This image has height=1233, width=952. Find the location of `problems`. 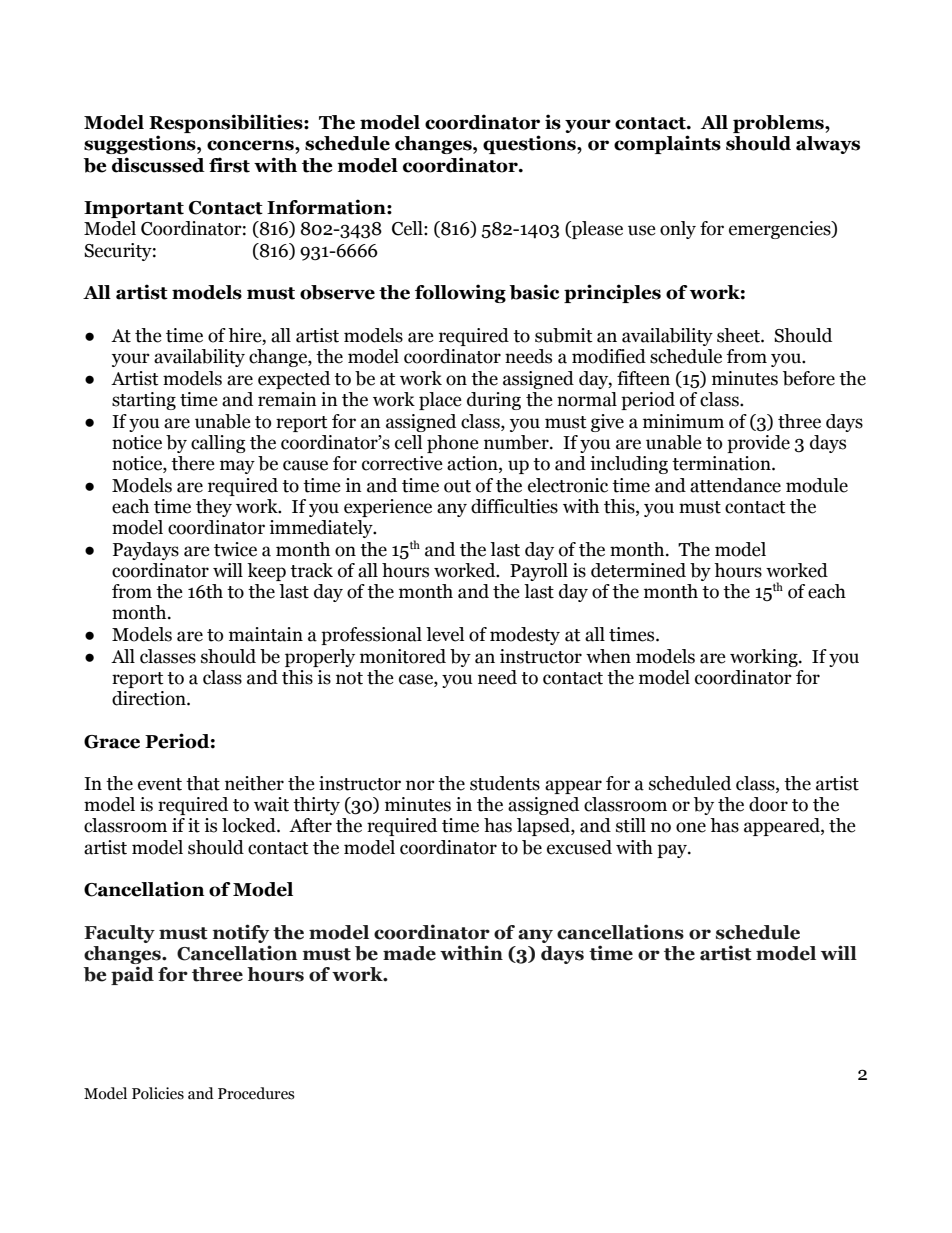

problems is located at coordinates (779, 124).
